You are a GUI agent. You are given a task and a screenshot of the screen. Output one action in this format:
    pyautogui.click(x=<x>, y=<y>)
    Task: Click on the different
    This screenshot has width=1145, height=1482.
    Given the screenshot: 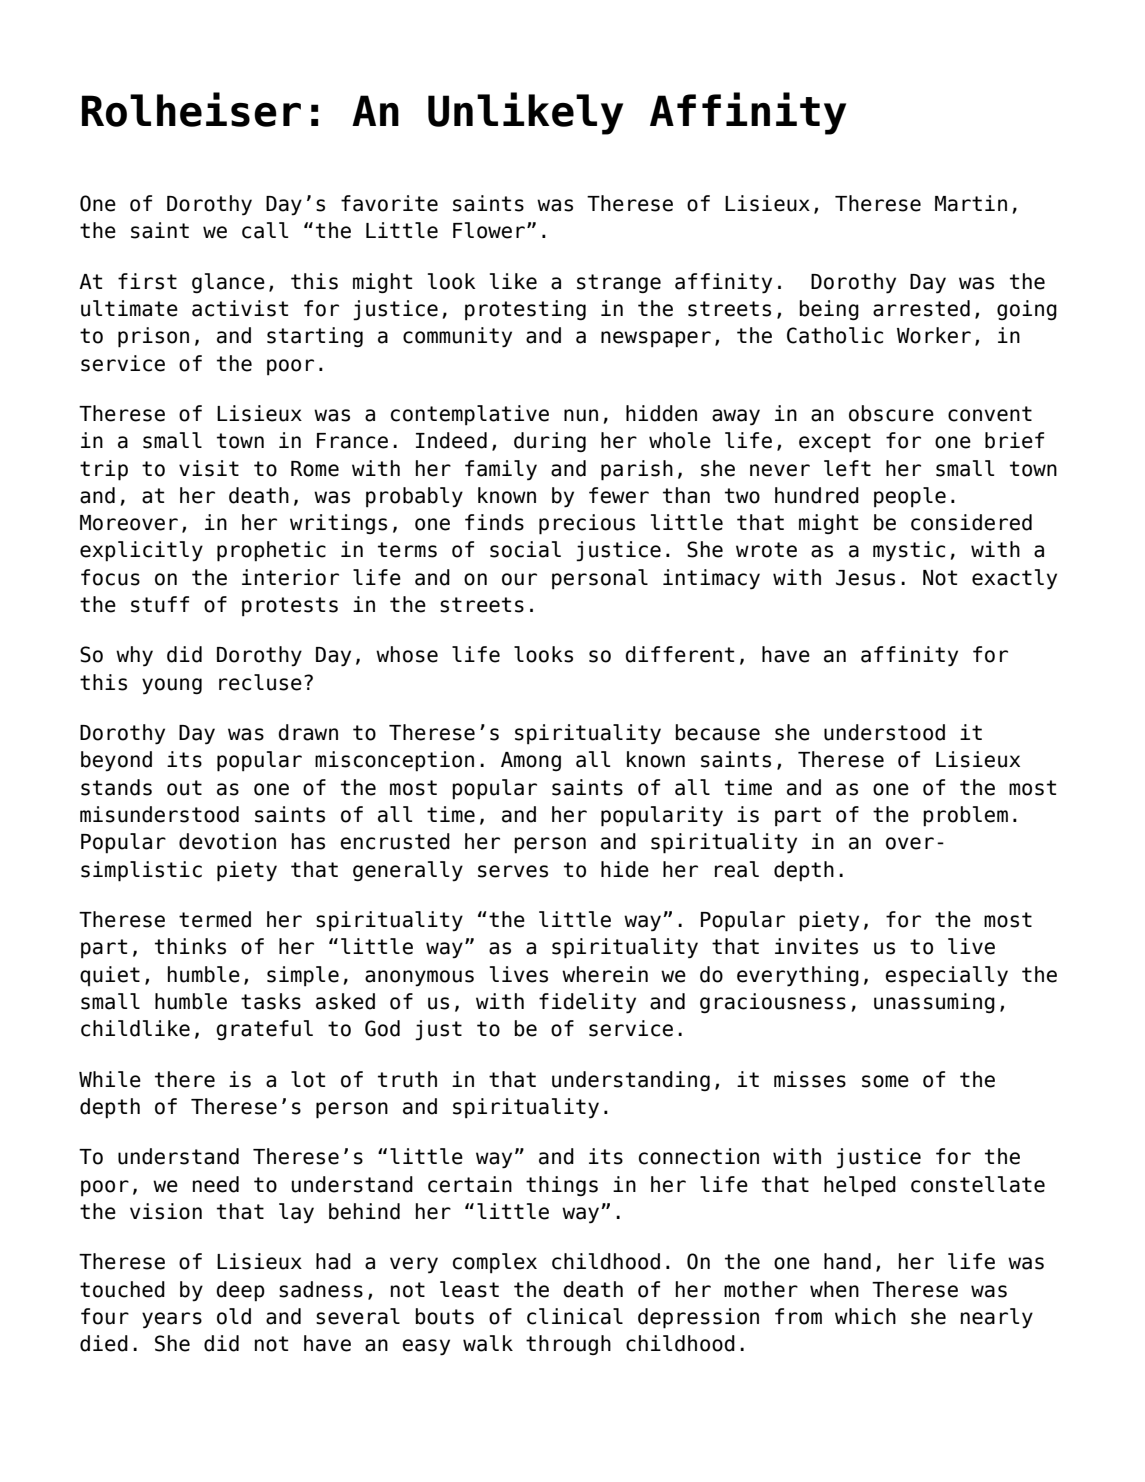 What is the action you would take?
    pyautogui.click(x=679, y=654)
